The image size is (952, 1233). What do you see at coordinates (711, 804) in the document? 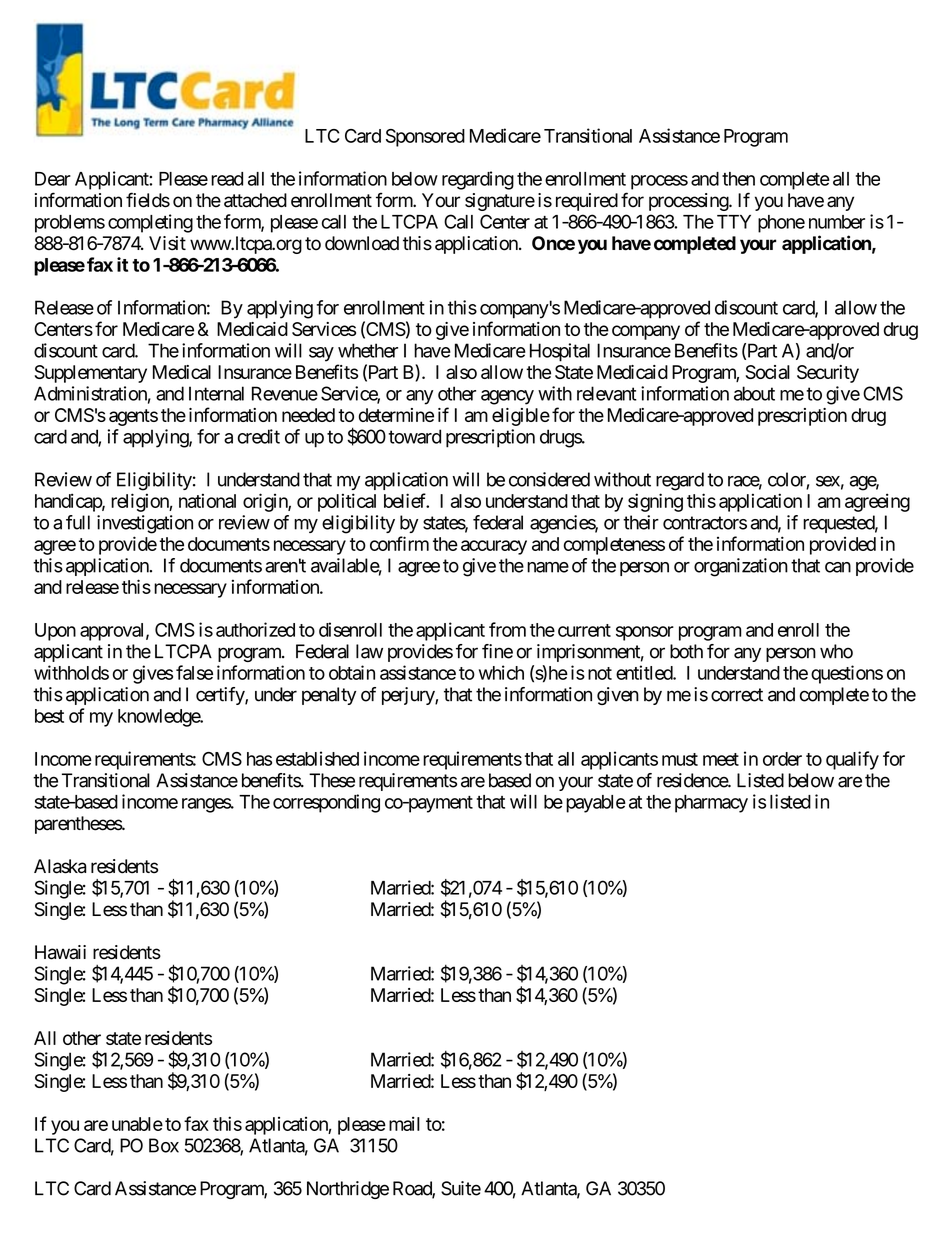
I see `pharmacy` at bounding box center [711, 804].
